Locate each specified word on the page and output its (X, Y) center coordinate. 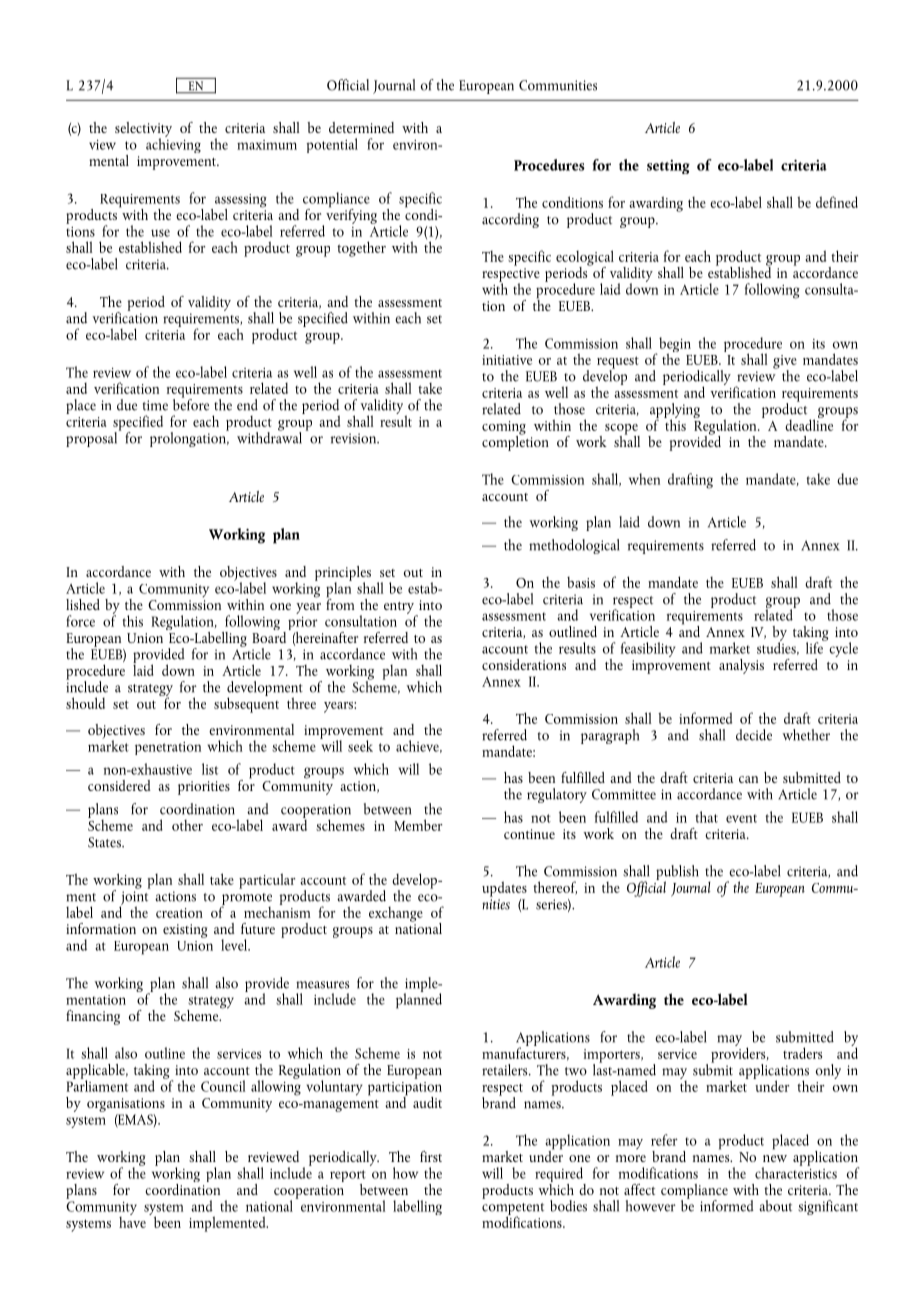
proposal (93, 438)
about (775, 1206)
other (187, 825)
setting (668, 167)
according (510, 220)
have (132, 1221)
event (741, 818)
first (431, 1156)
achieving (173, 144)
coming (504, 429)
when (644, 479)
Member (418, 825)
